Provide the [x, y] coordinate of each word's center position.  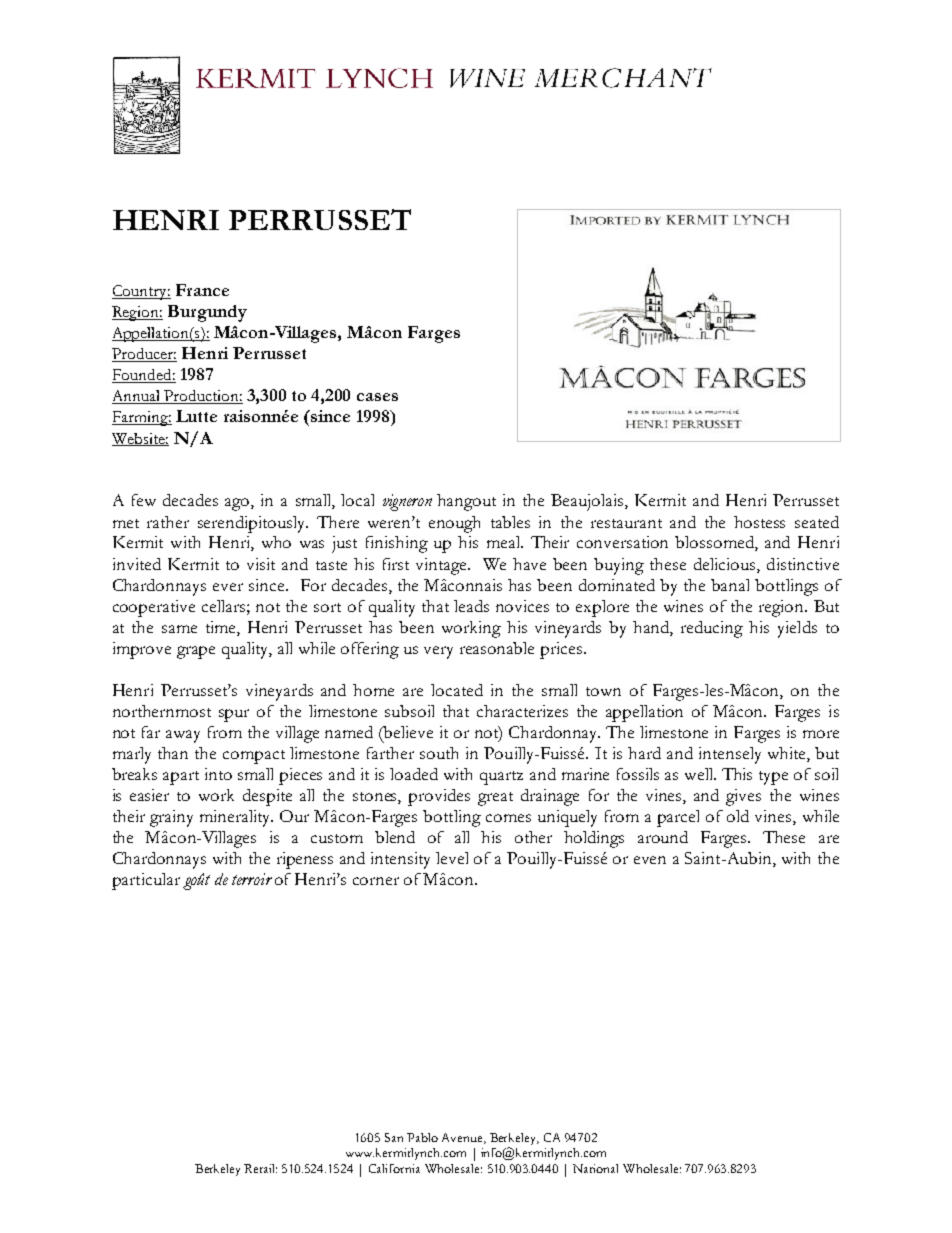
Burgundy [207, 313]
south [439, 753]
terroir [252, 879]
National [595, 1168]
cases [377, 397]
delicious [726, 564]
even [650, 860]
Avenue [464, 1138]
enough [454, 524]
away [183, 736]
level [452, 858]
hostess [759, 522]
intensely [730, 755]
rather [168, 522]
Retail [260, 1168]
